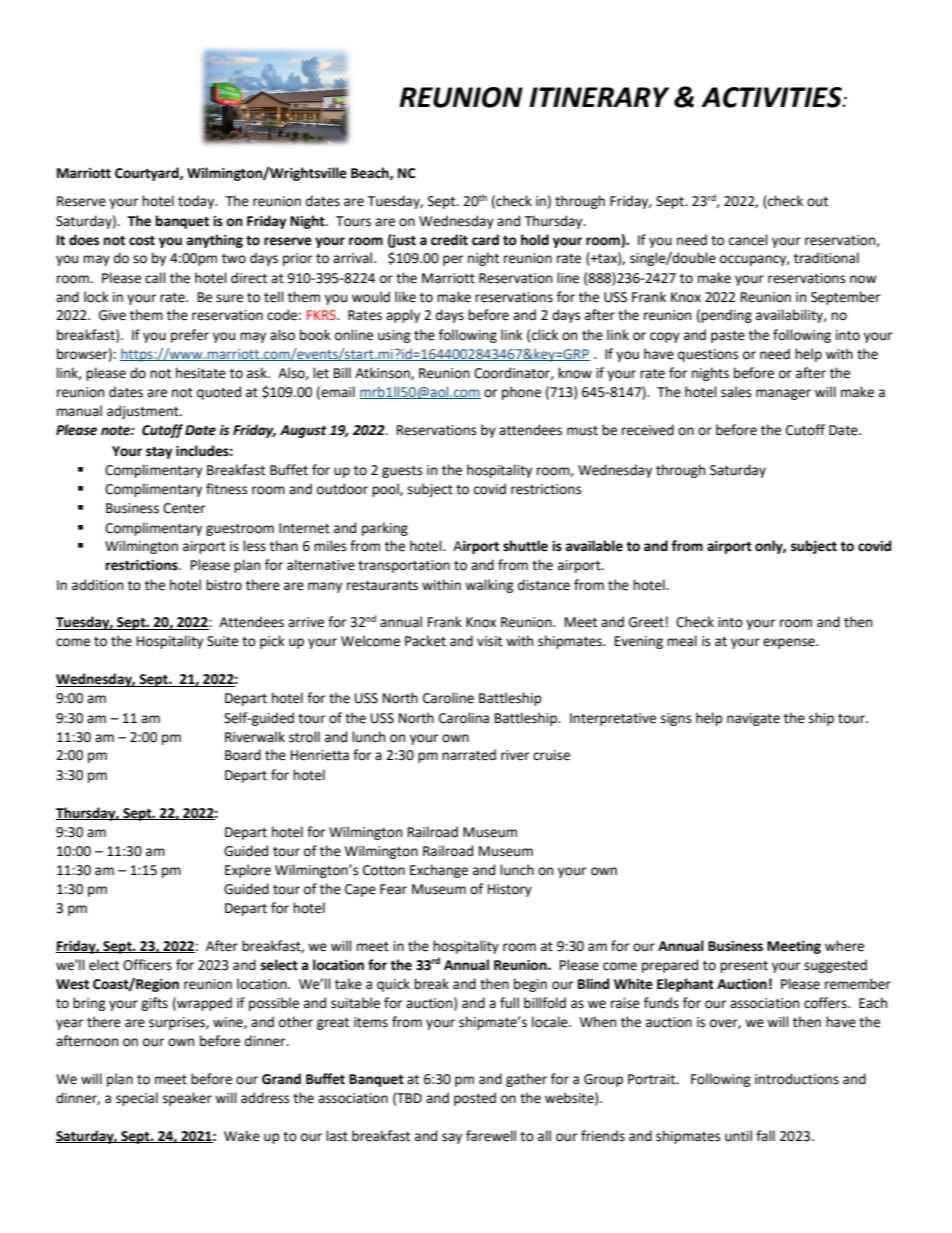 The height and width of the image is (1233, 952). I want to click on Explore, so click(248, 871).
